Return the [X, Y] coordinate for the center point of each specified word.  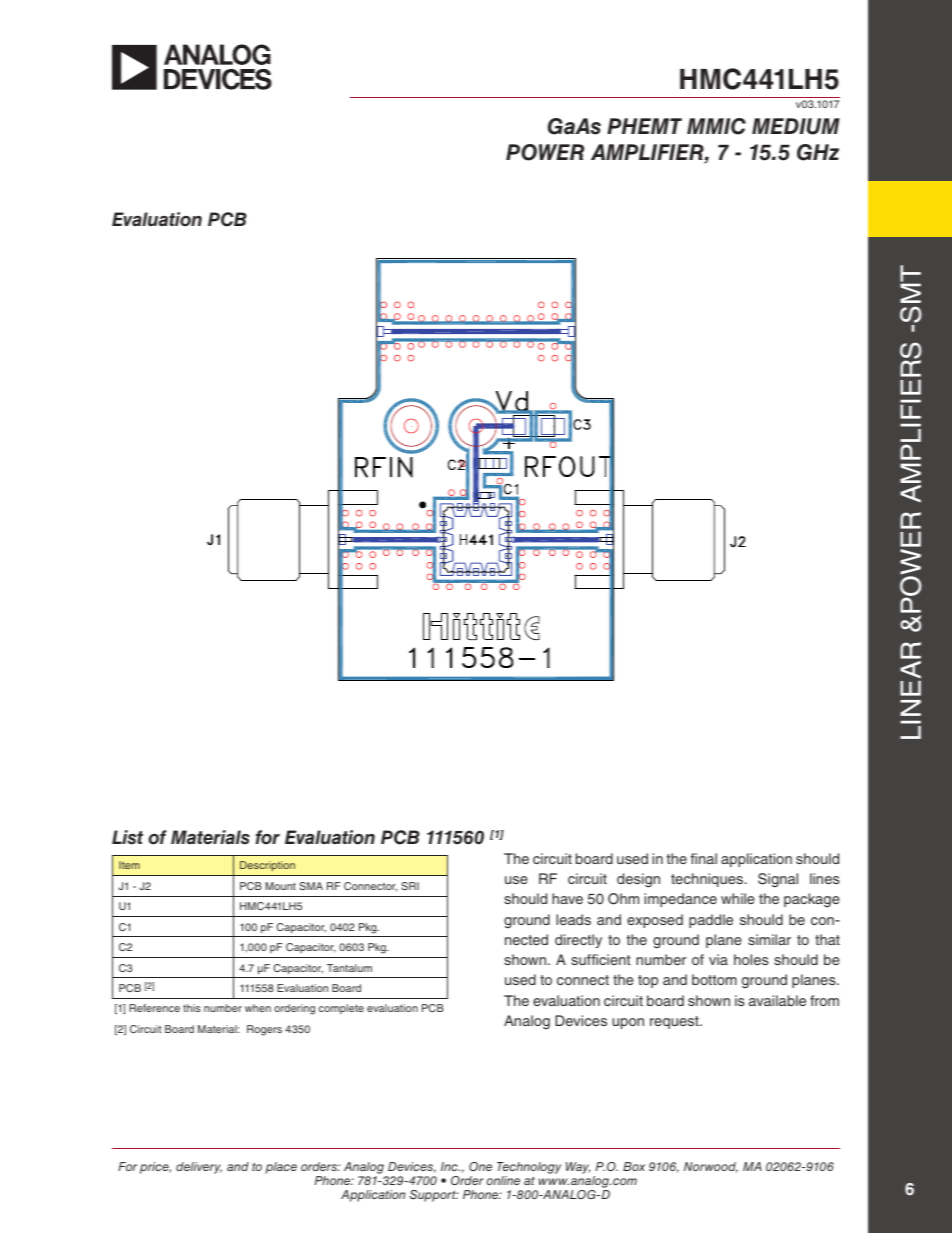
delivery [199, 1168]
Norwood [711, 1167]
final [704, 858]
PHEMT [644, 126]
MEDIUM [796, 126]
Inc [450, 1166]
